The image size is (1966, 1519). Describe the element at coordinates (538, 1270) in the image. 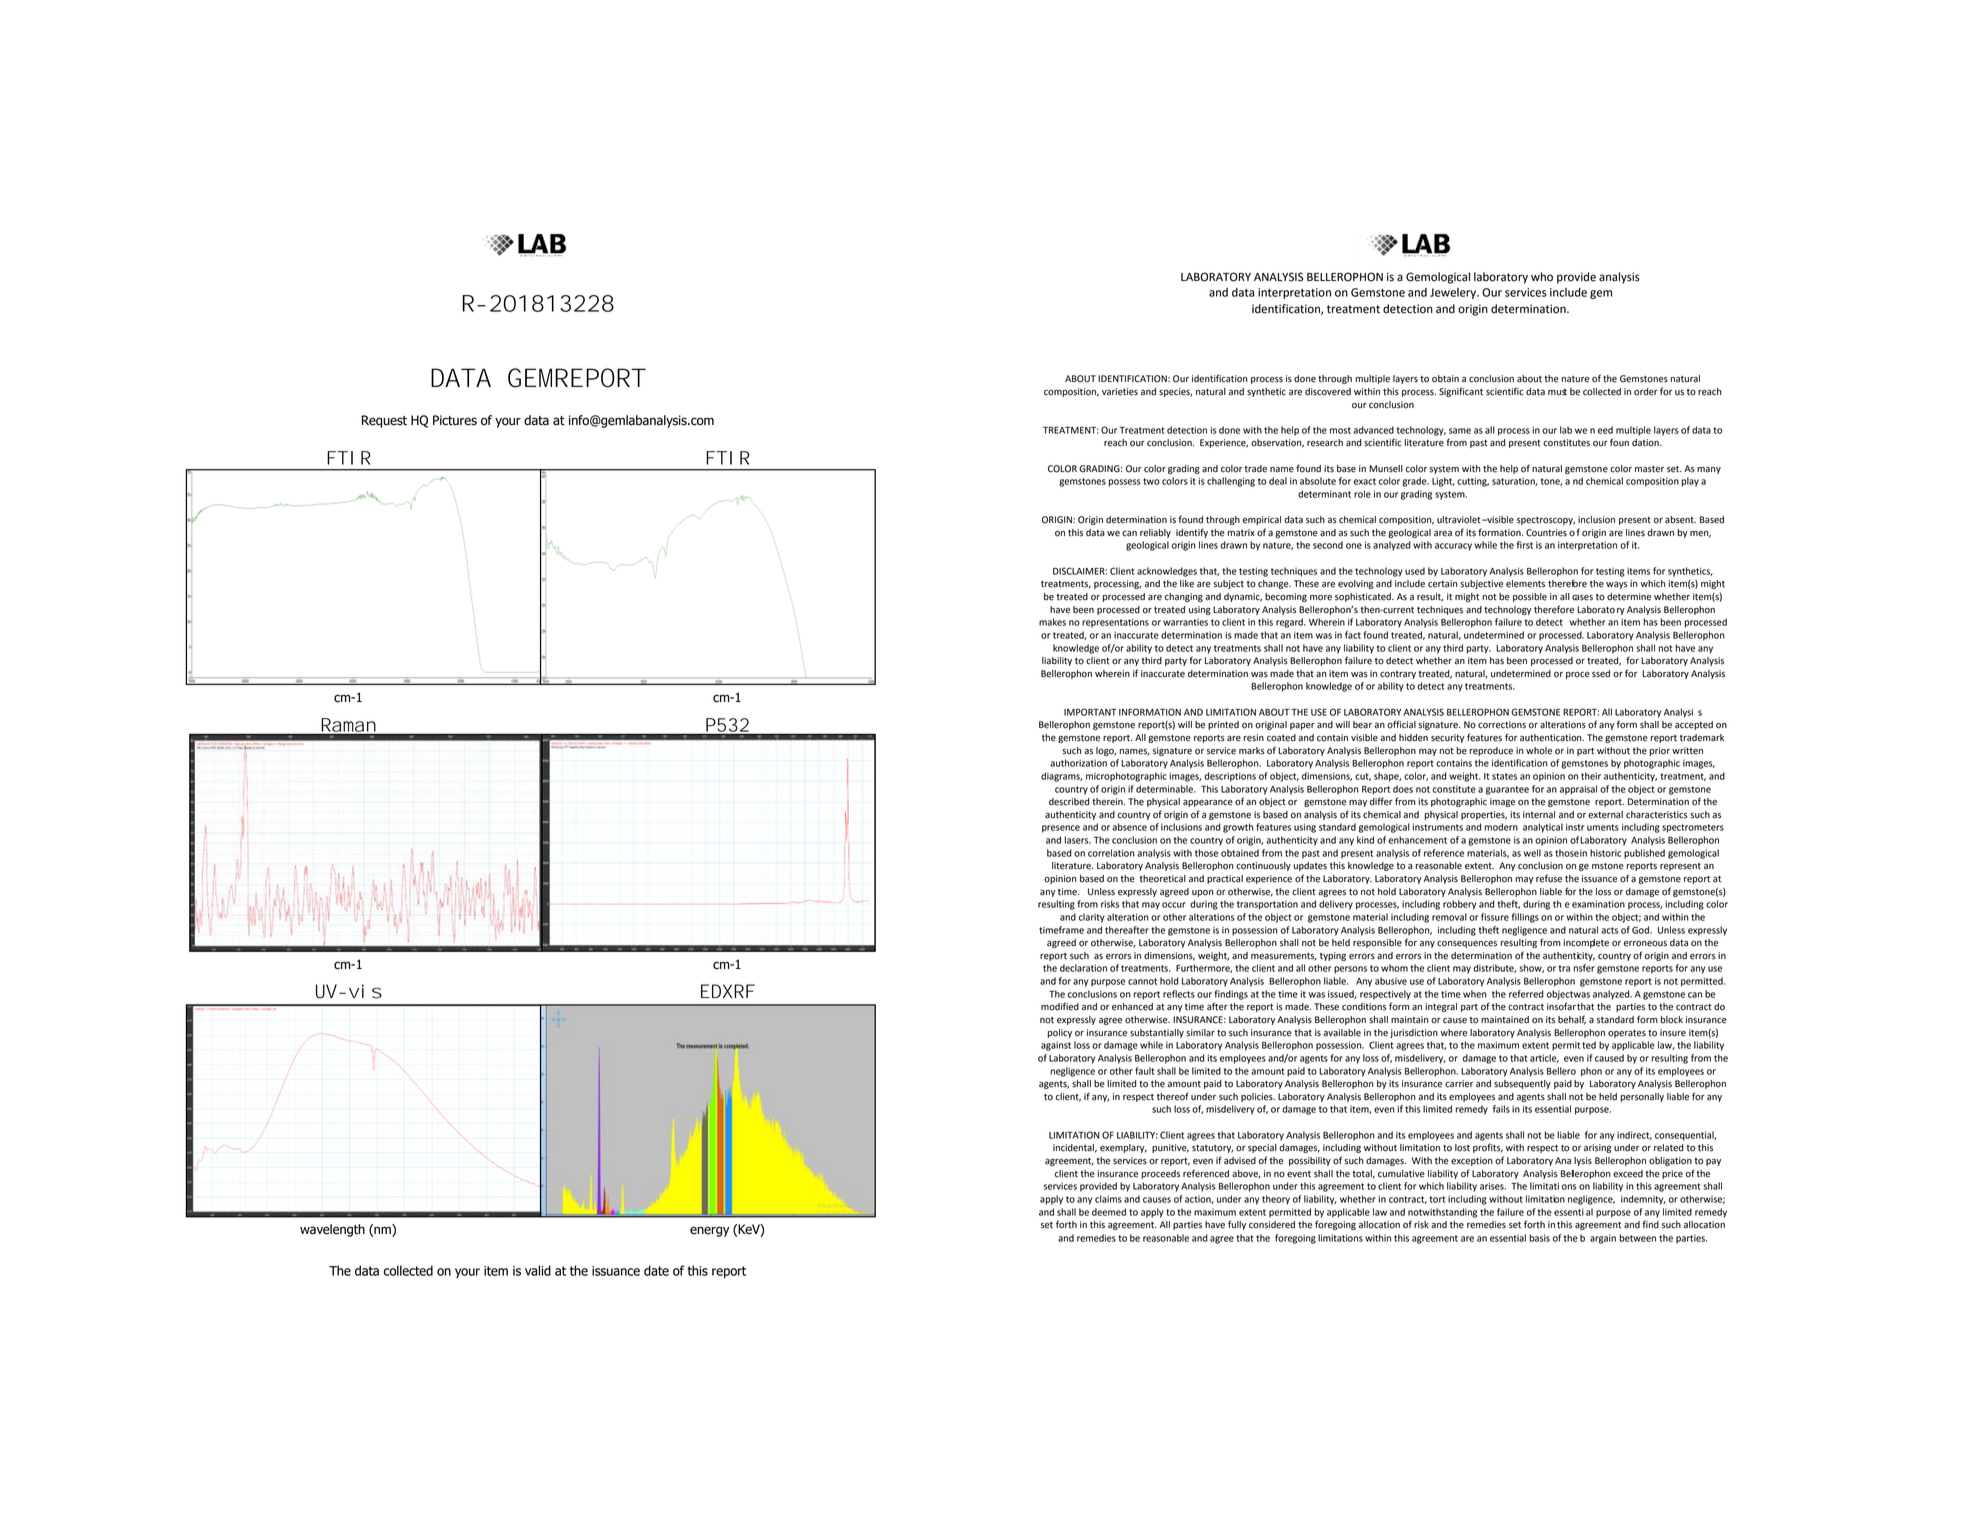

I see `valid` at that location.
